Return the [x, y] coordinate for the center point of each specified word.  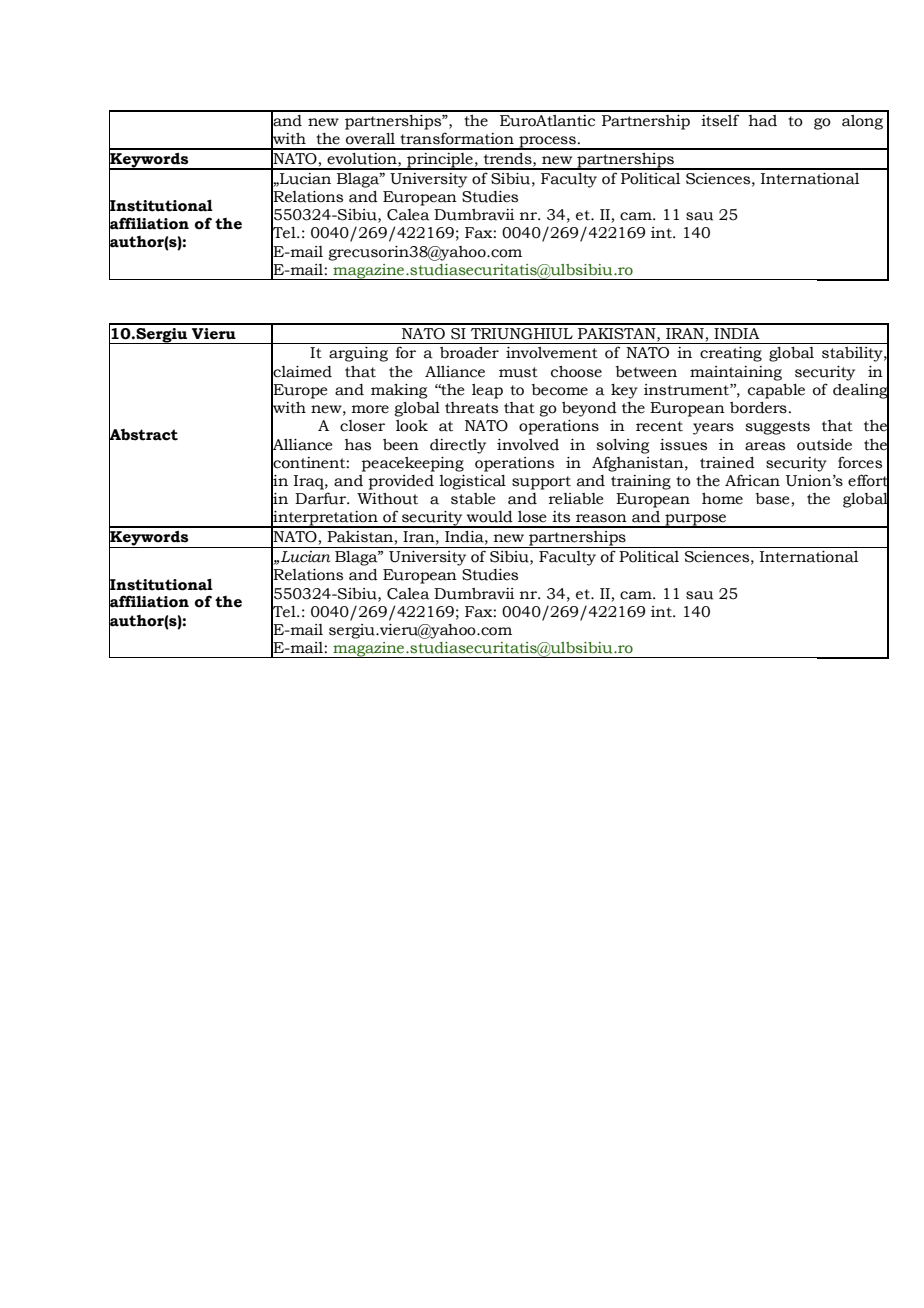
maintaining [736, 373]
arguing [358, 354]
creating [731, 354]
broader [469, 353]
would [490, 517]
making [399, 391]
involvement [552, 353]
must [518, 372]
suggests [778, 428]
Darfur [321, 498]
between [646, 372]
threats [471, 408]
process [547, 143]
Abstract [143, 435]
